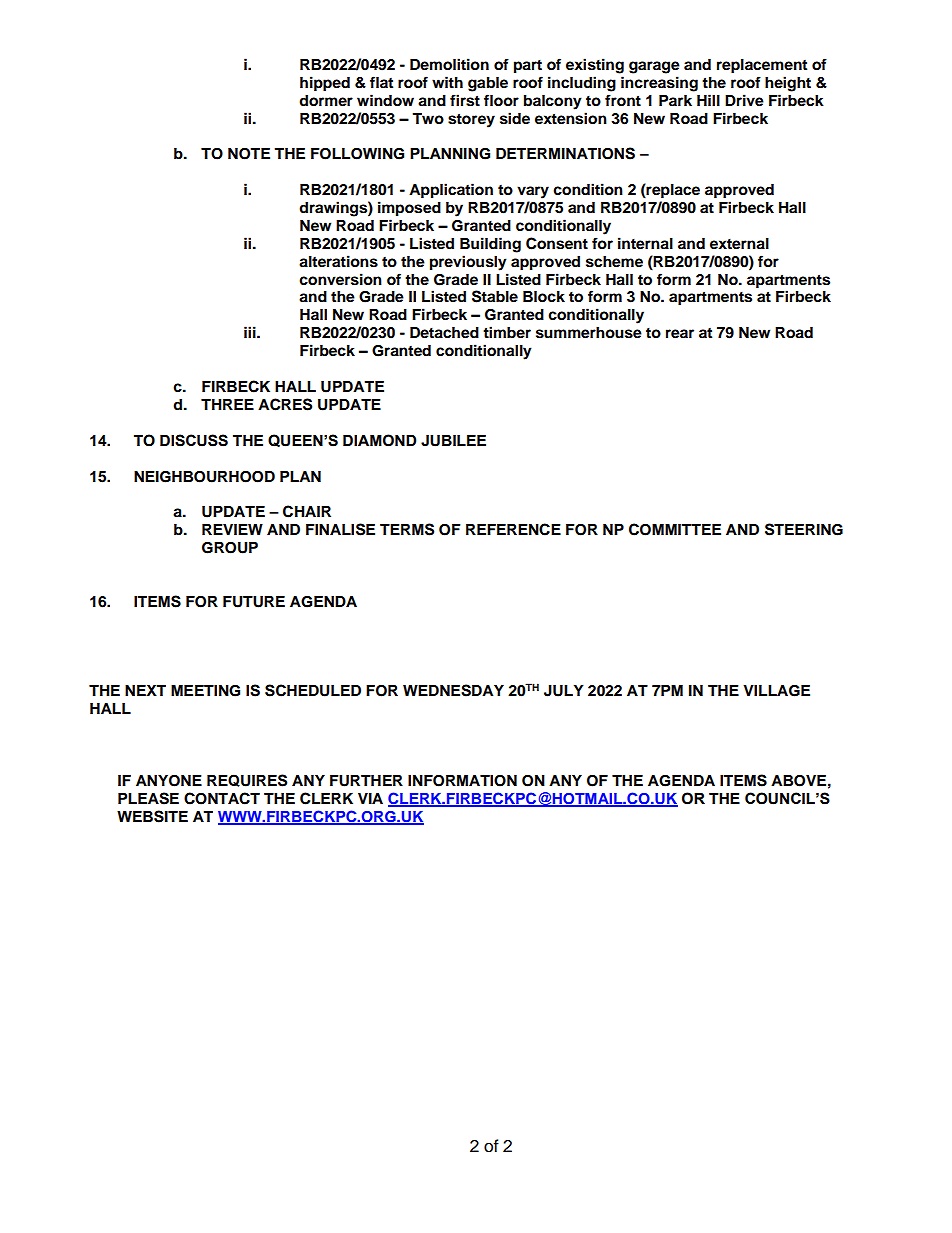 The image size is (952, 1233). I want to click on COMMITTEE, so click(675, 529).
